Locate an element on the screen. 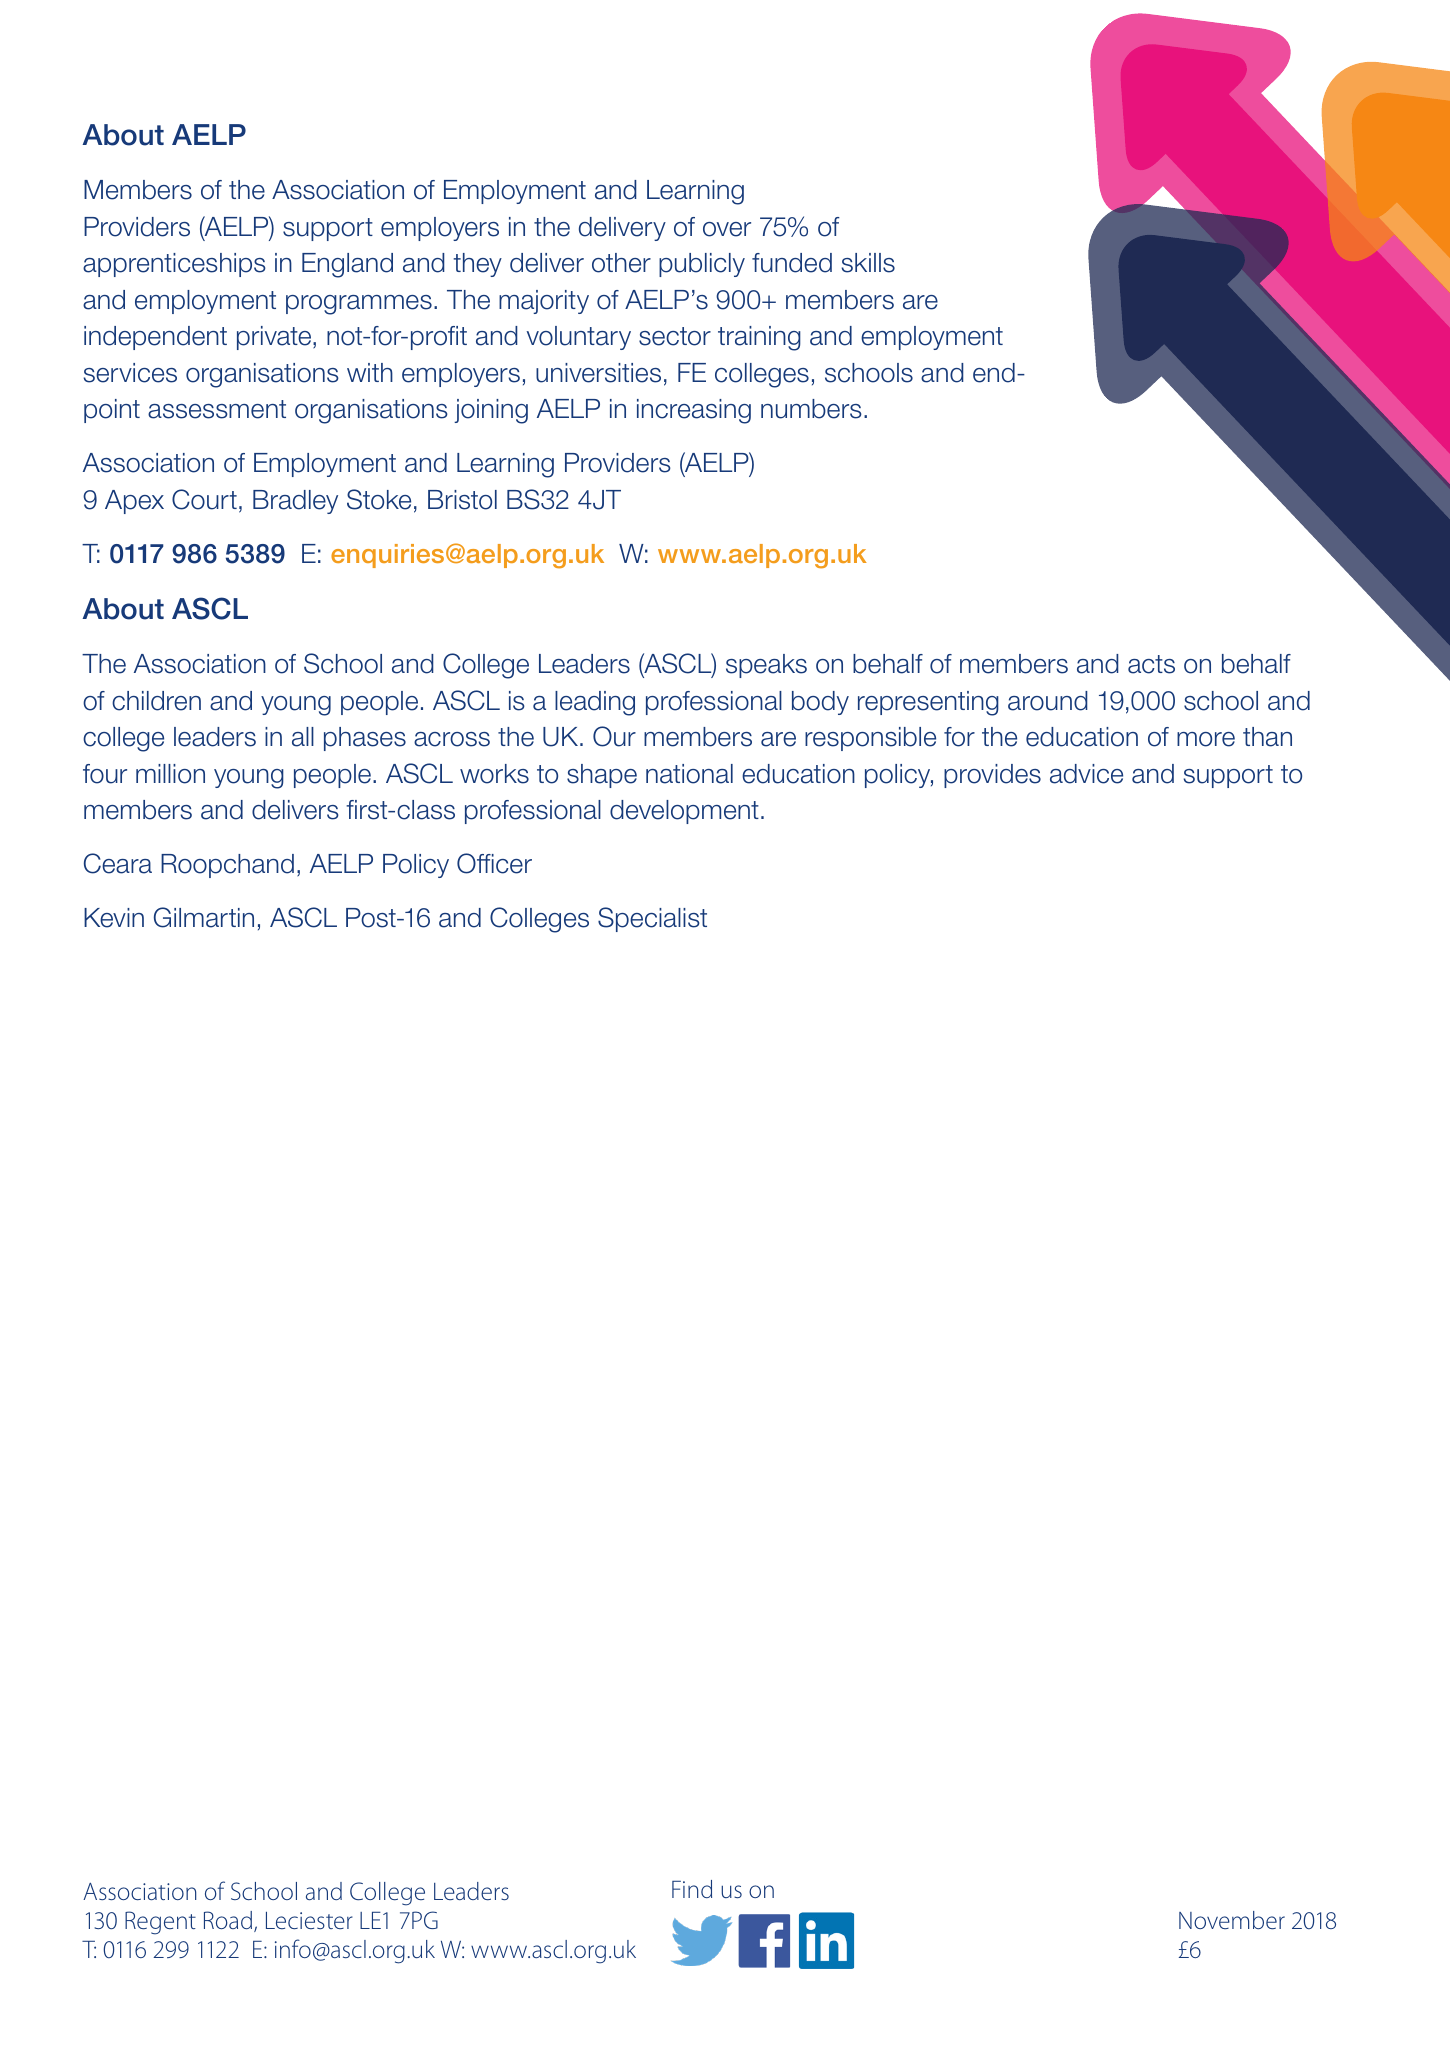  Road is located at coordinates (228, 1920).
